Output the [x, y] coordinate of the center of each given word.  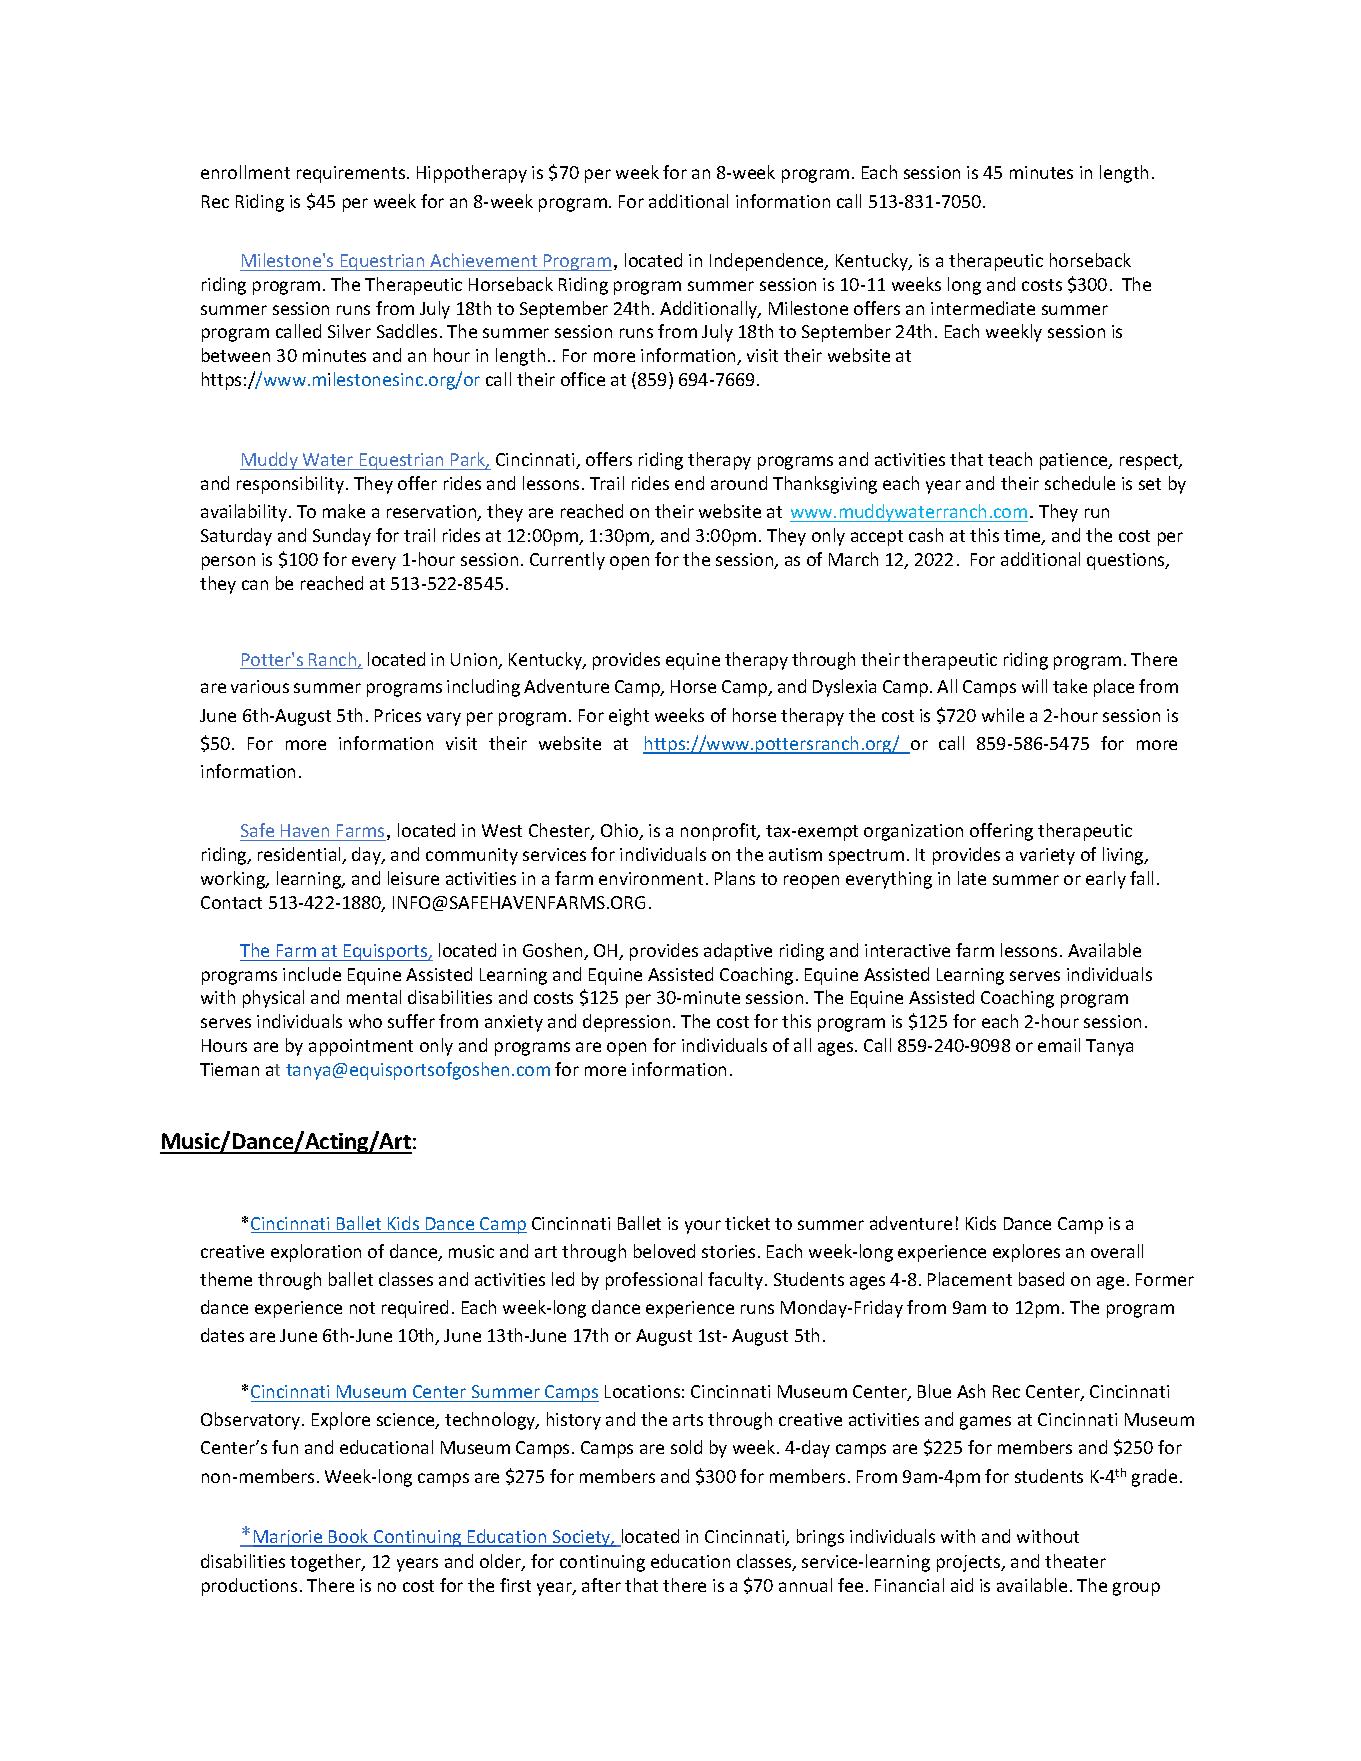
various [260, 686]
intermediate [983, 308]
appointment [361, 1047]
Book [349, 1537]
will [1034, 686]
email [1059, 1045]
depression [626, 1023]
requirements [352, 174]
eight [629, 717]
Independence [768, 262]
